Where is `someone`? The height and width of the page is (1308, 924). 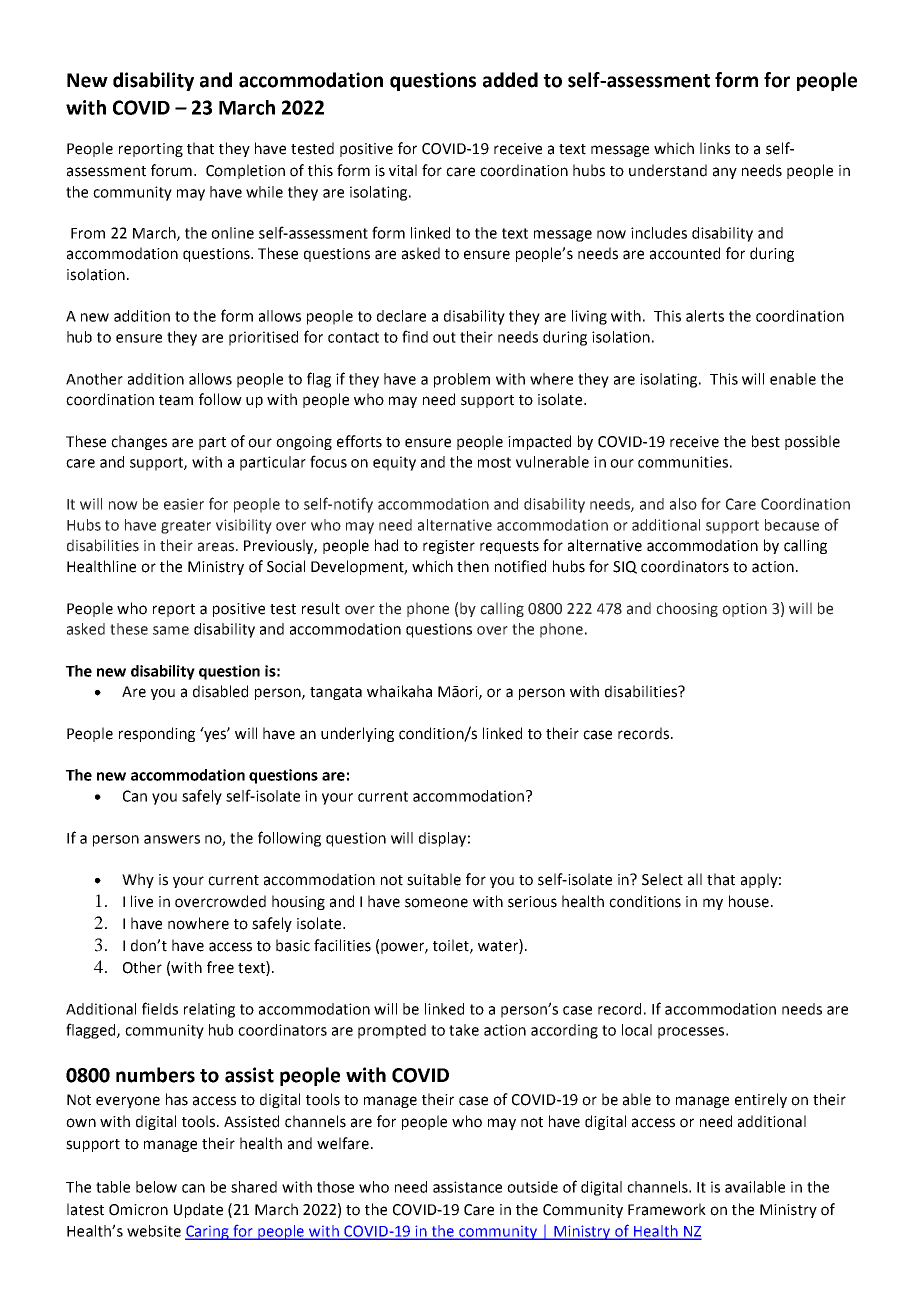
someone is located at coordinates (436, 903).
